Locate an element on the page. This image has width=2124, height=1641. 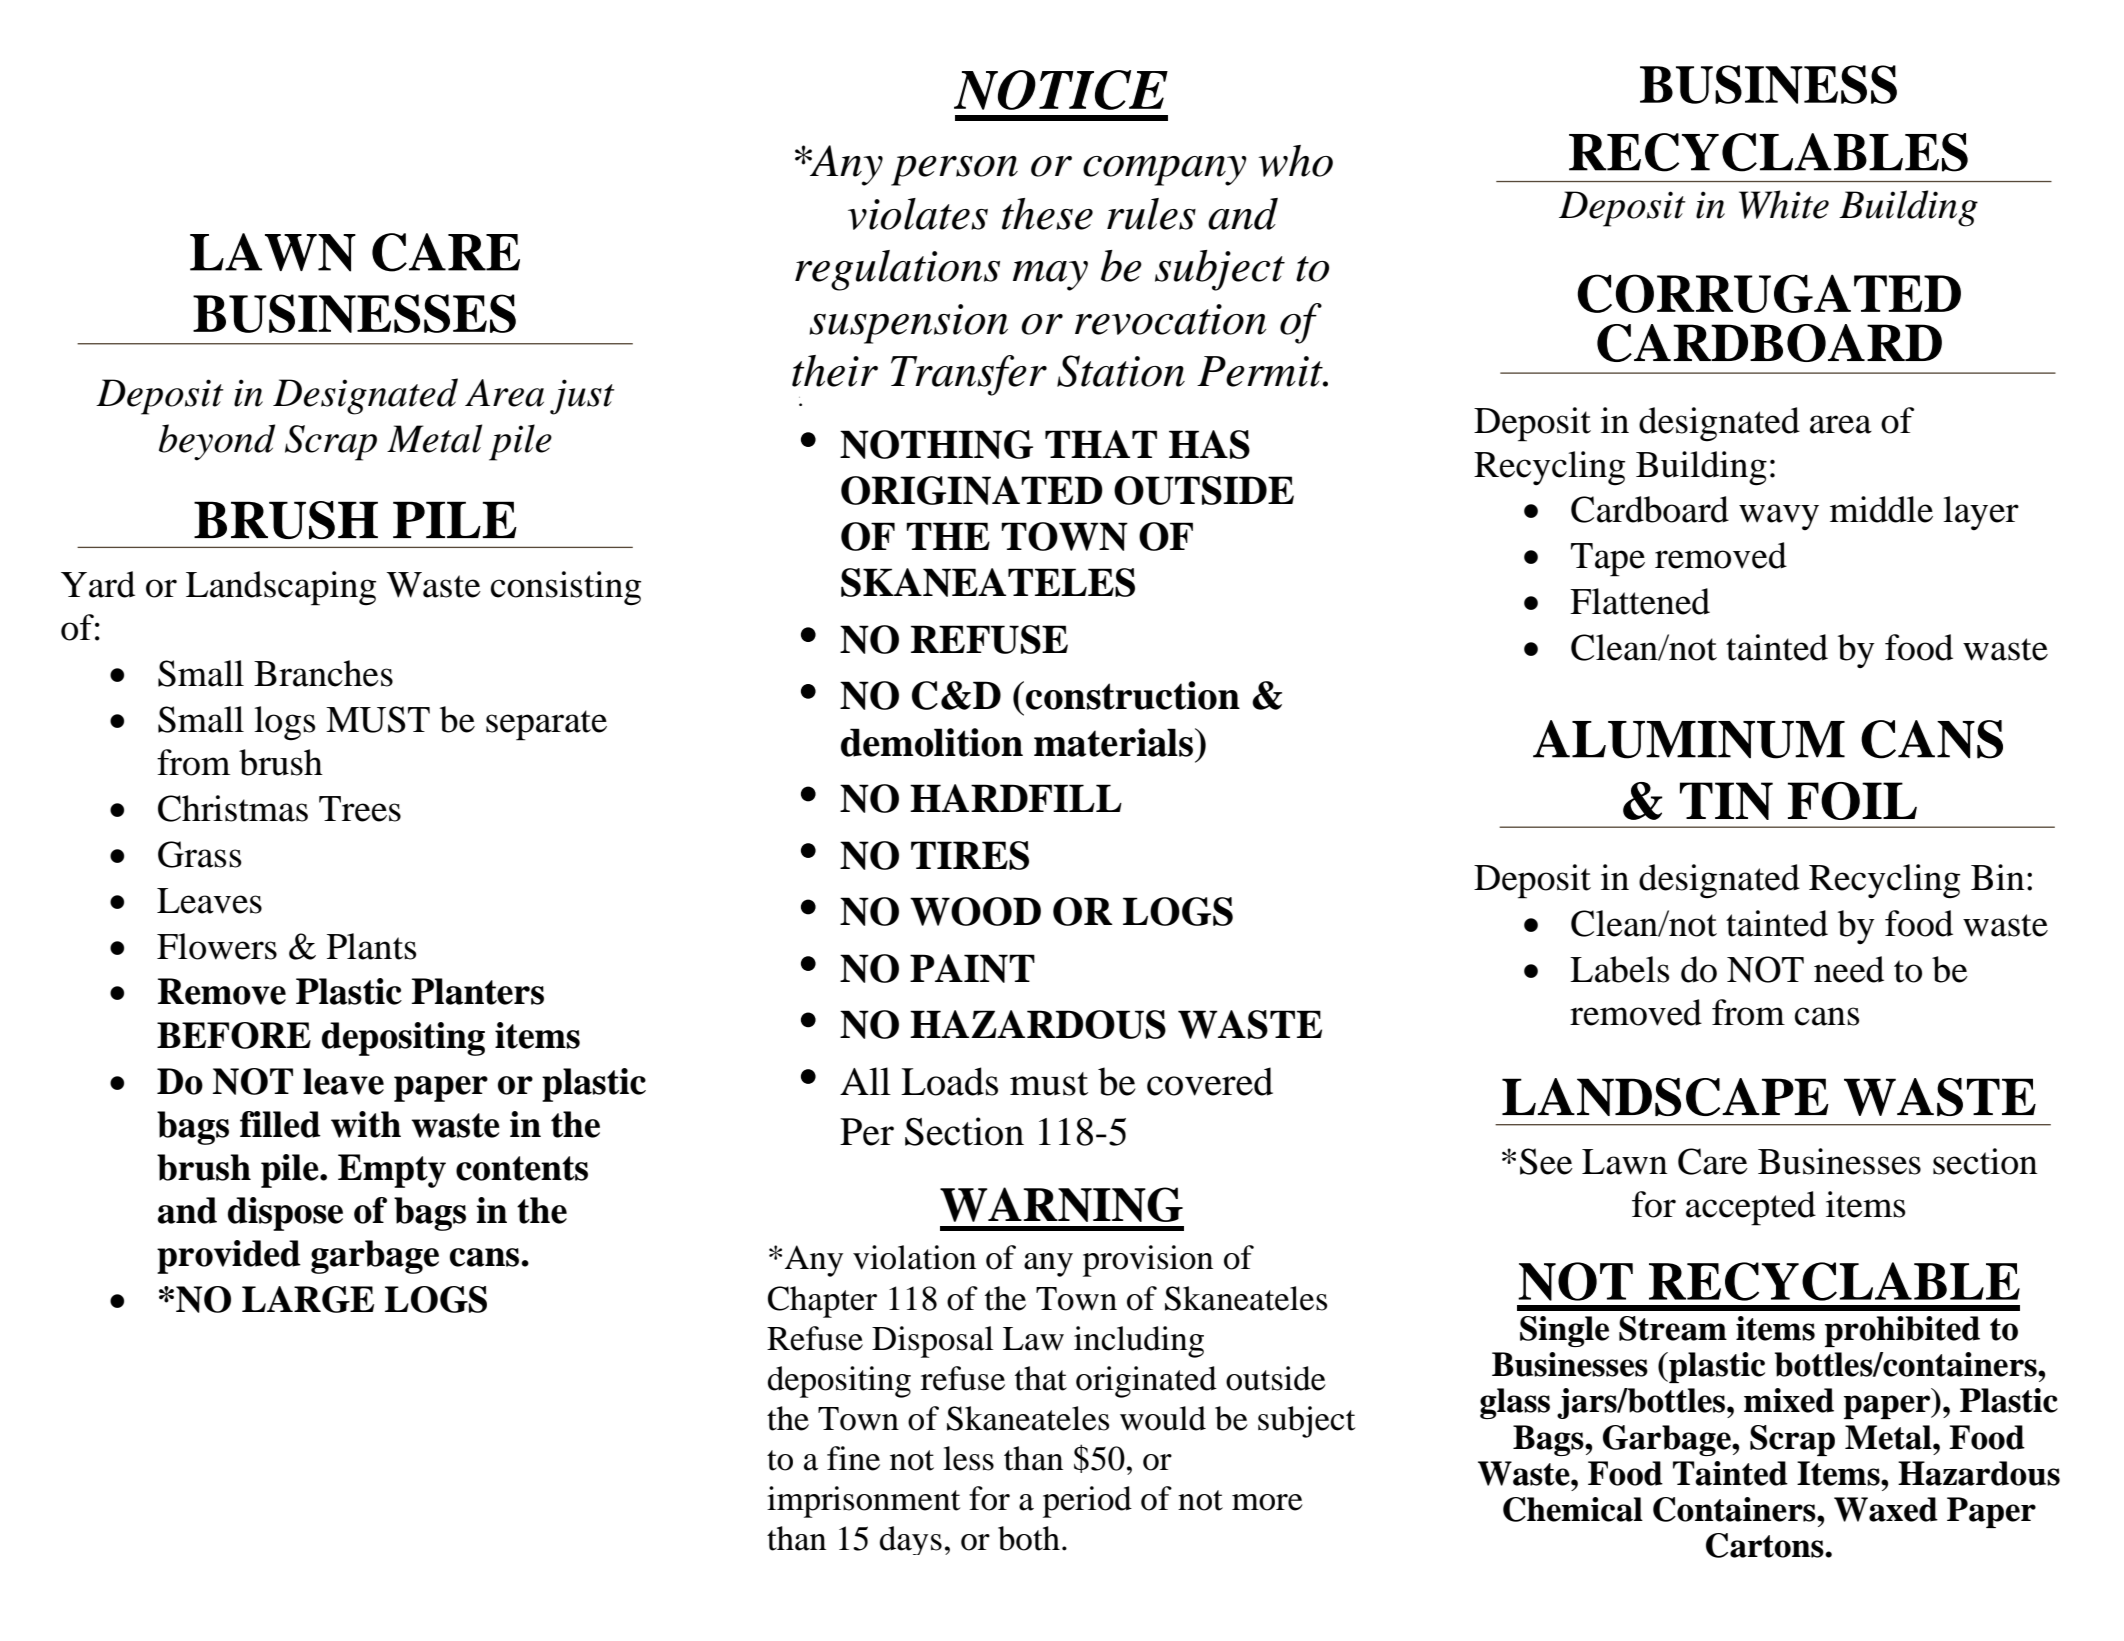
accepted is located at coordinates (1751, 1208).
